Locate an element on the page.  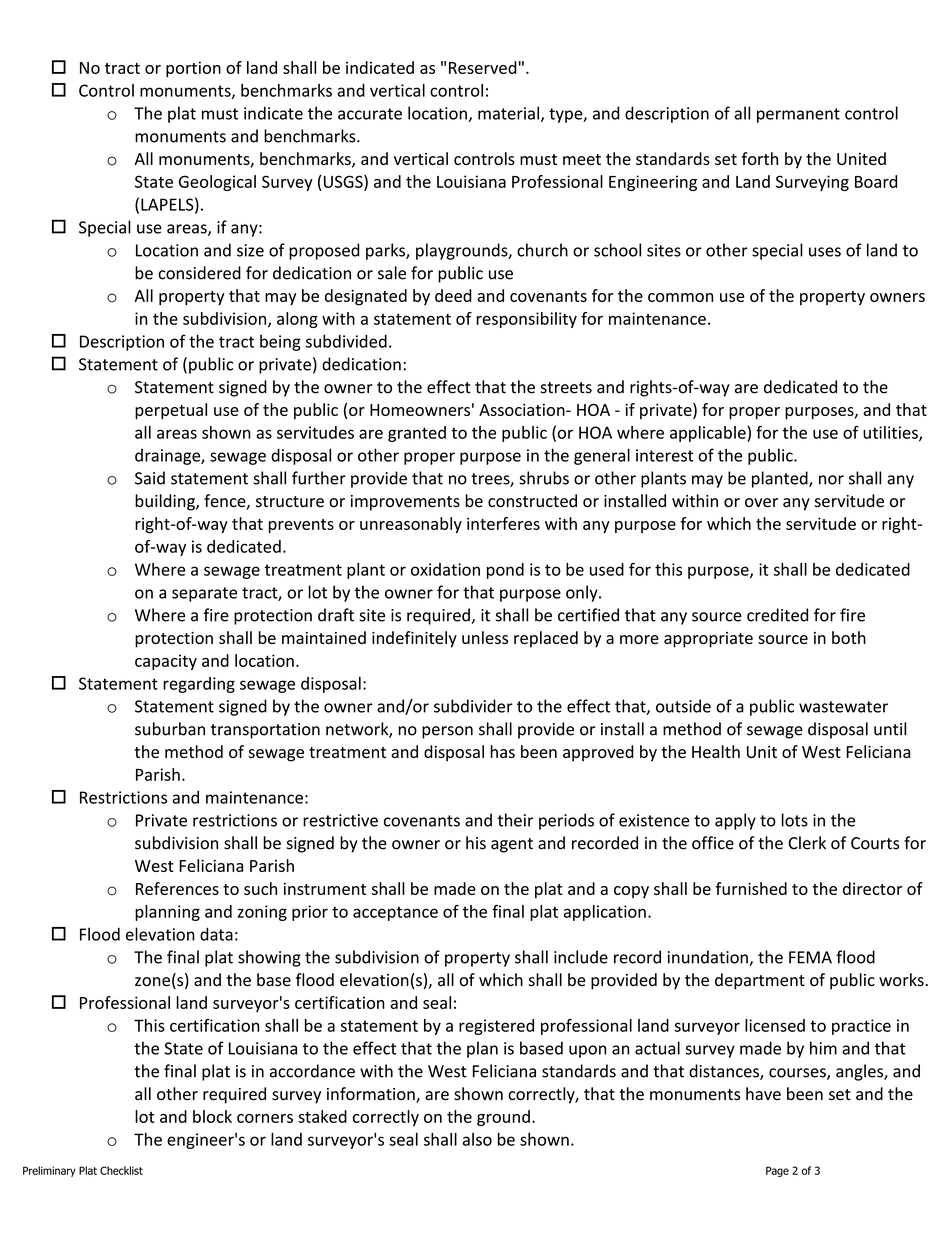
material is located at coordinates (508, 113).
